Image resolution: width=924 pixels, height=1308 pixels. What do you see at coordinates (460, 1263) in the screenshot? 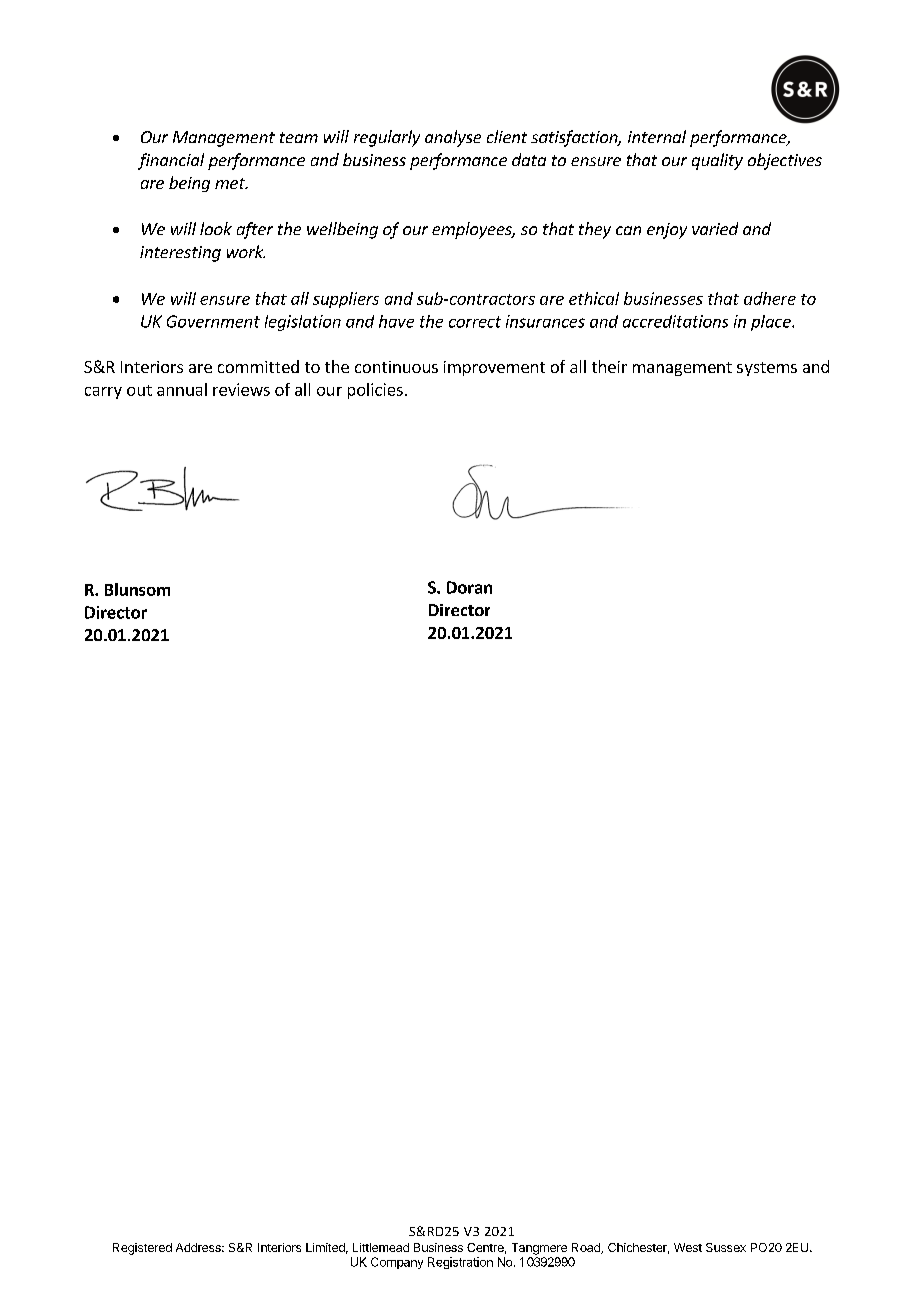
I see `Registration` at bounding box center [460, 1263].
